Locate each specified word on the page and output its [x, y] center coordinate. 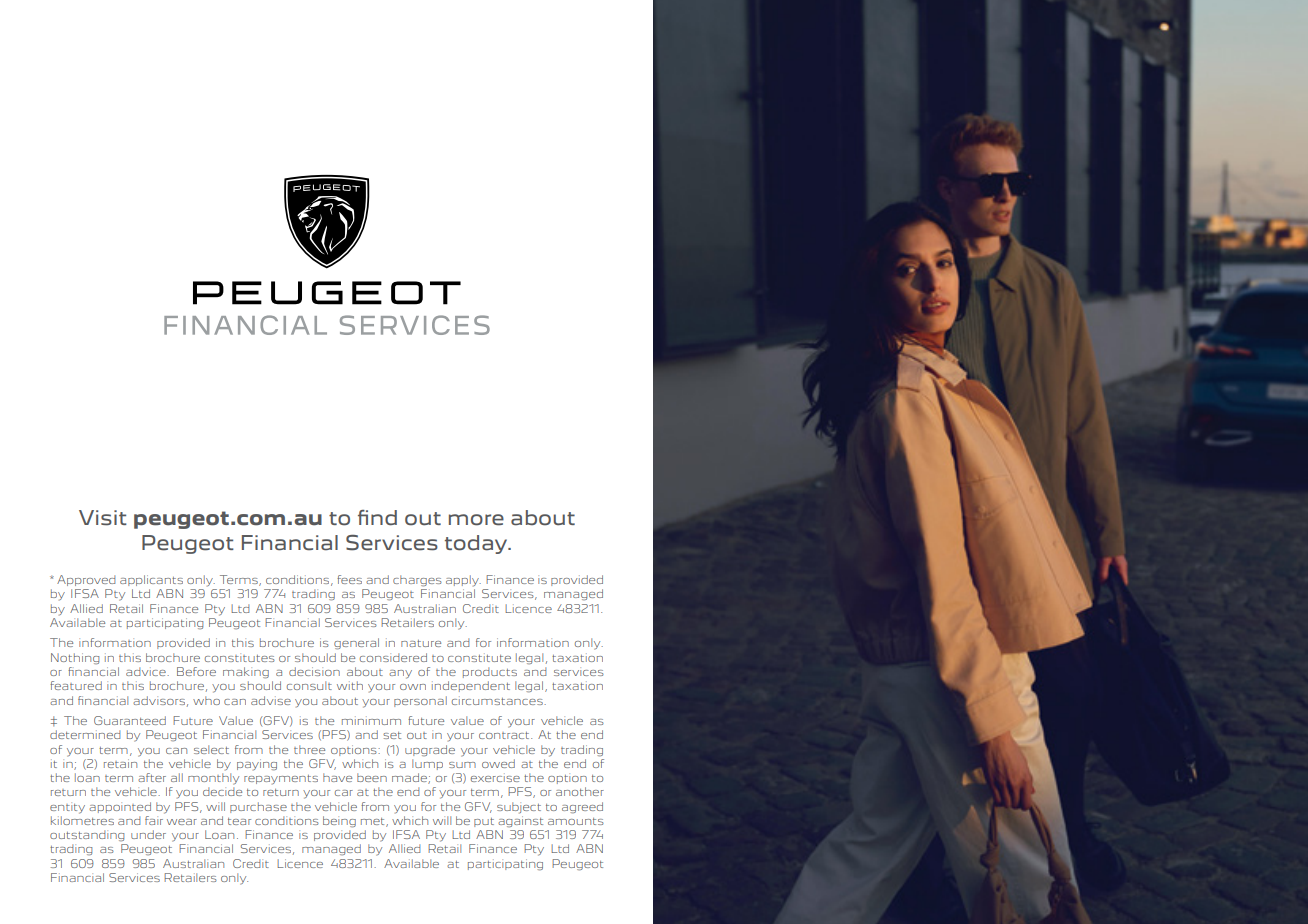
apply [463, 581]
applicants [151, 580]
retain [120, 763]
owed [498, 763]
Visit [103, 518]
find [377, 518]
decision [314, 671]
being [339, 822]
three [309, 749]
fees [349, 579]
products [490, 672]
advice [147, 671]
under [148, 834]
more [476, 520]
